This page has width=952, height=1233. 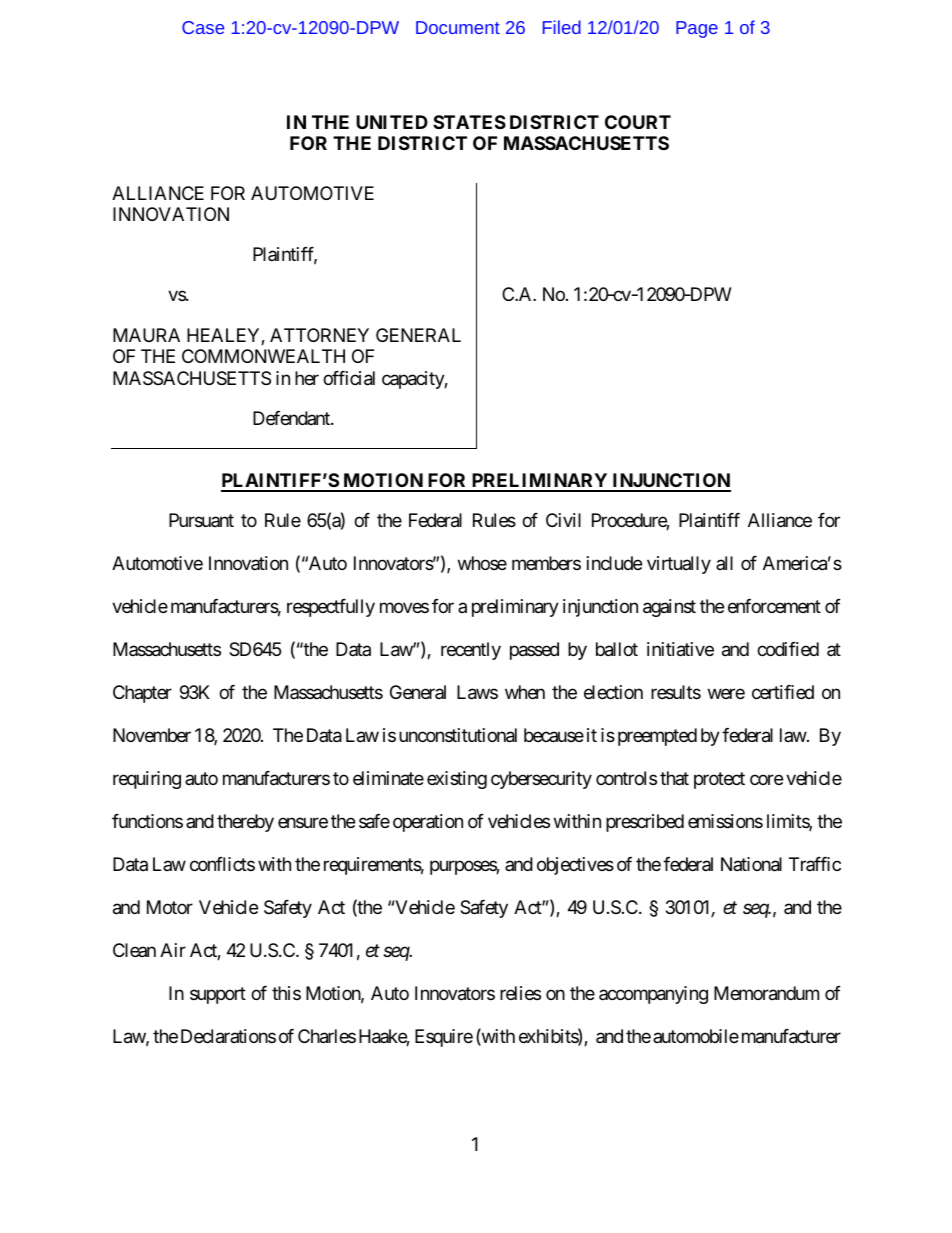 I want to click on recently, so click(x=471, y=651).
